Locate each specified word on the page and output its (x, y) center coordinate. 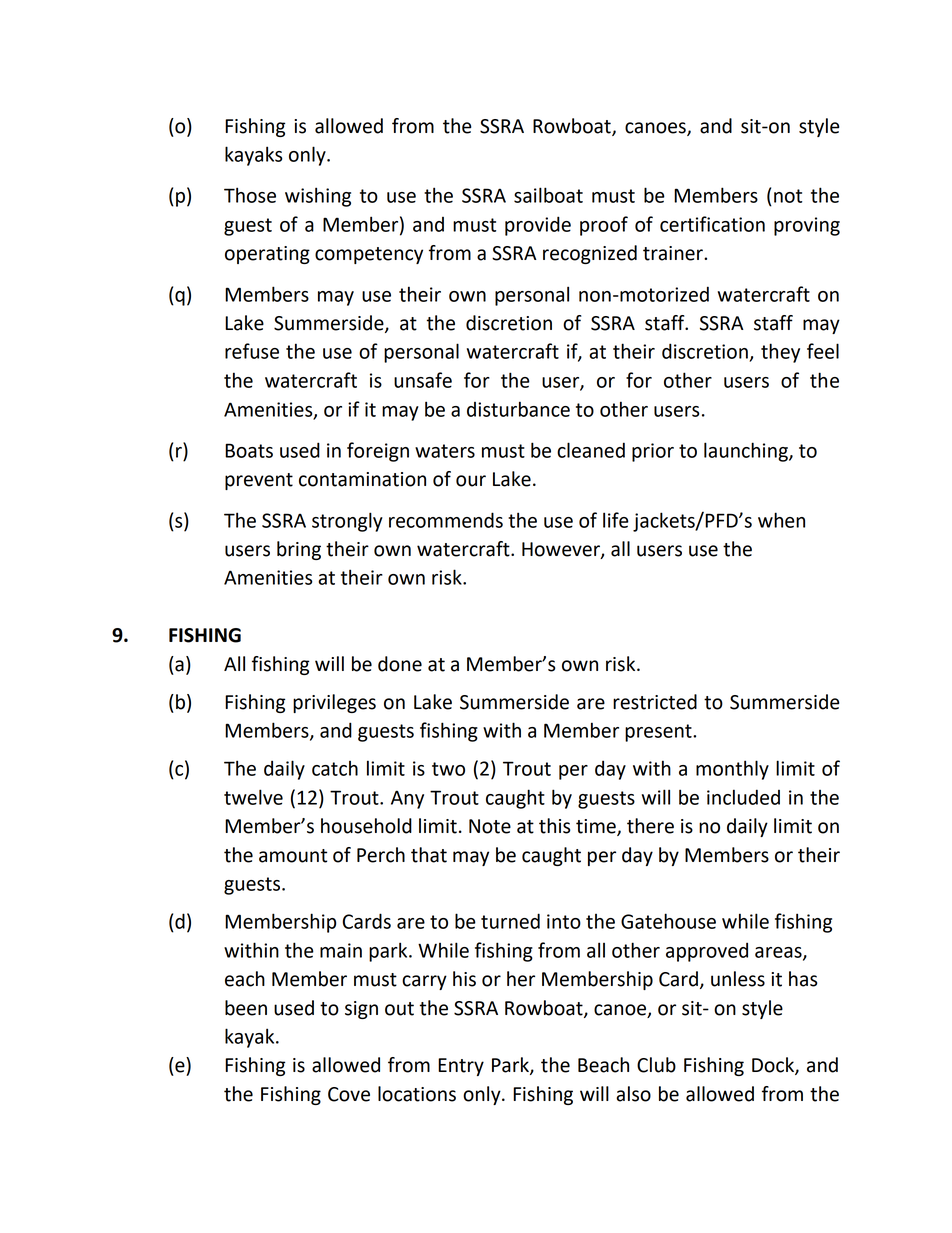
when (781, 520)
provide (538, 226)
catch (335, 768)
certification (712, 224)
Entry (461, 1067)
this (554, 826)
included (743, 797)
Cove (349, 1094)
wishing (318, 197)
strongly (347, 522)
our (471, 481)
